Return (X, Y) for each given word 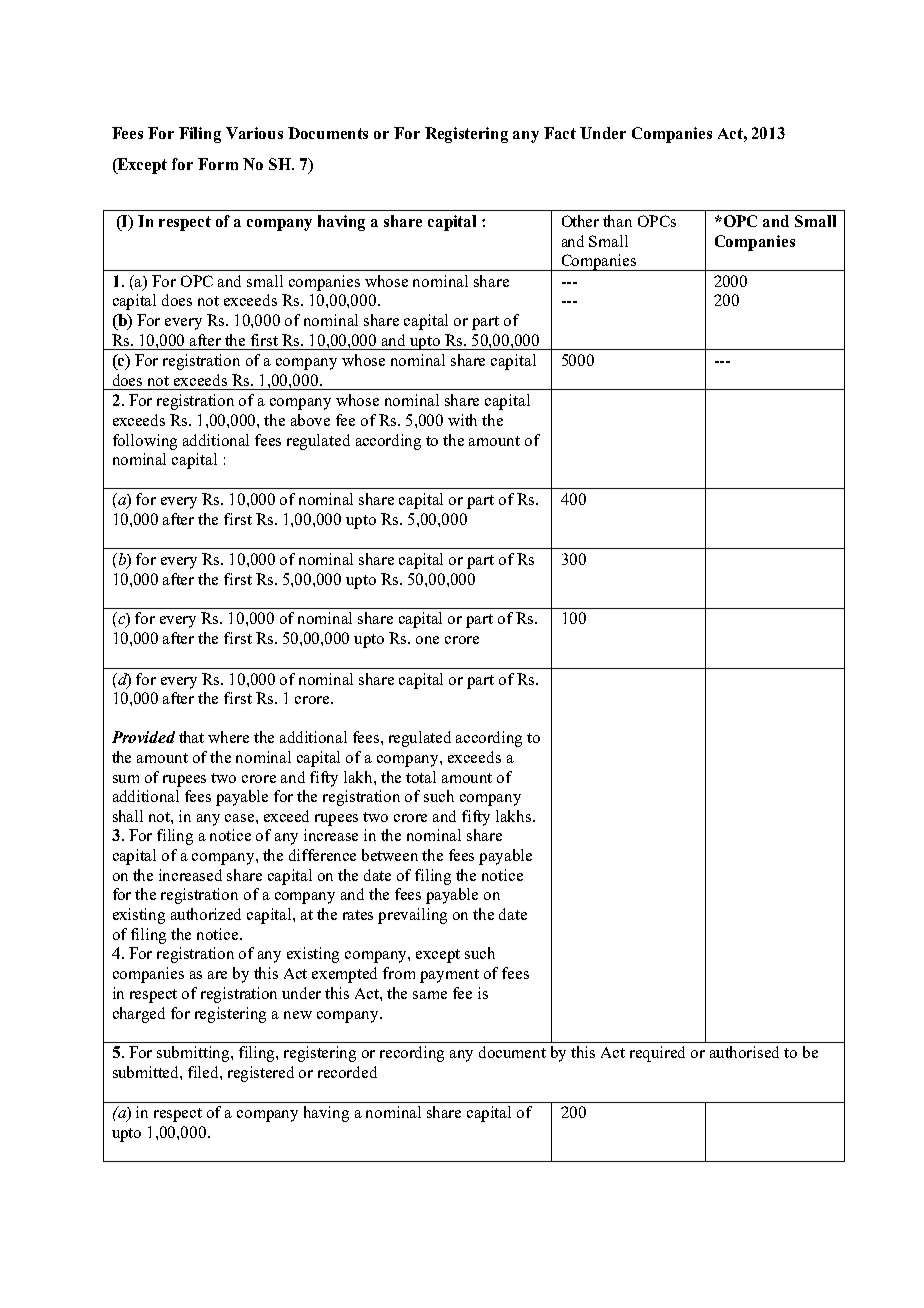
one (427, 640)
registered (261, 1074)
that (191, 737)
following (145, 442)
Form (218, 164)
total (421, 777)
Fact (560, 133)
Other (580, 221)
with (462, 420)
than (617, 221)
